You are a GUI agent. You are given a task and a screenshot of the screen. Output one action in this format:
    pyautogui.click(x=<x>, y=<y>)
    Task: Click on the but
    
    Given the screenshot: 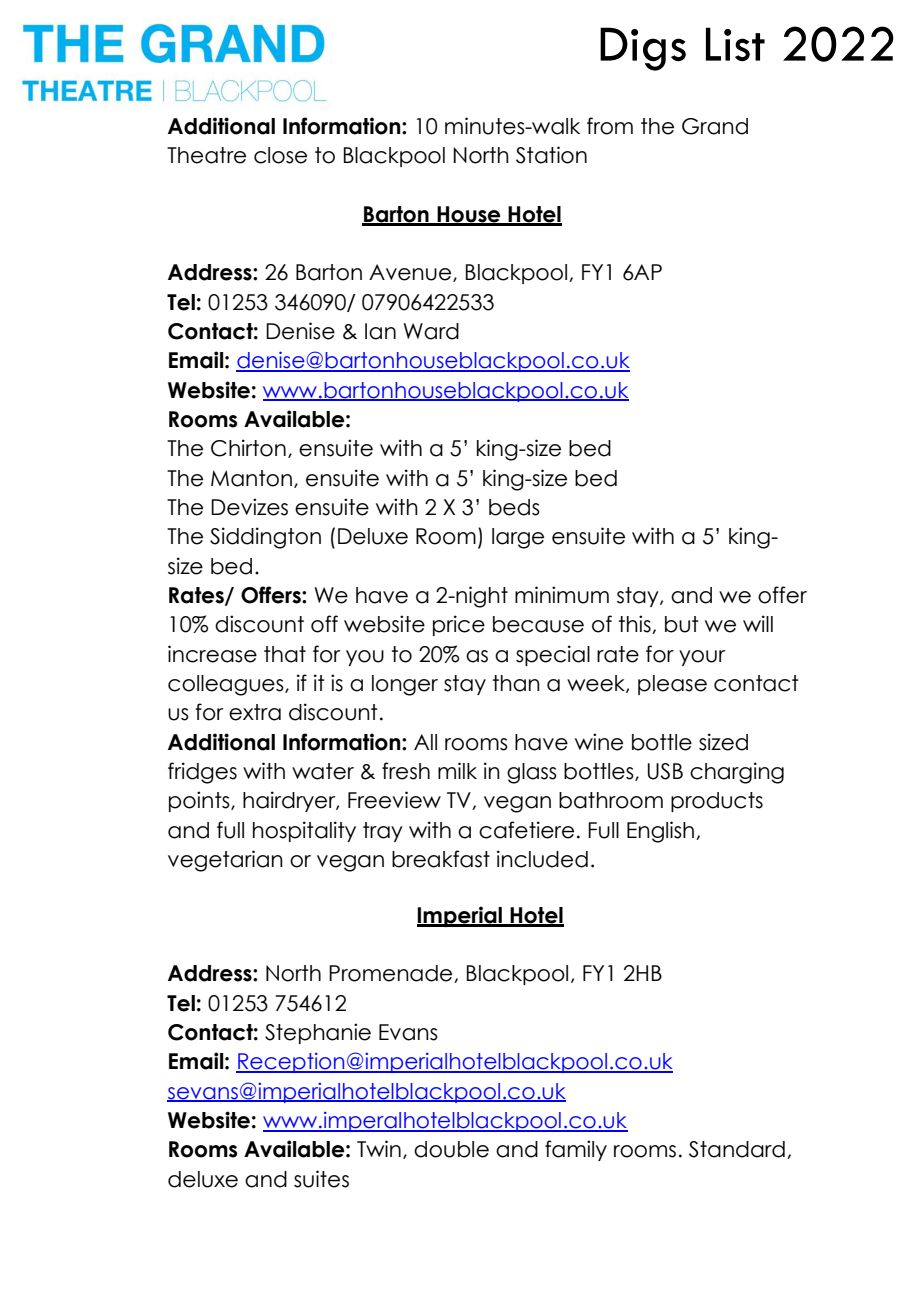 What is the action you would take?
    pyautogui.click(x=682, y=624)
